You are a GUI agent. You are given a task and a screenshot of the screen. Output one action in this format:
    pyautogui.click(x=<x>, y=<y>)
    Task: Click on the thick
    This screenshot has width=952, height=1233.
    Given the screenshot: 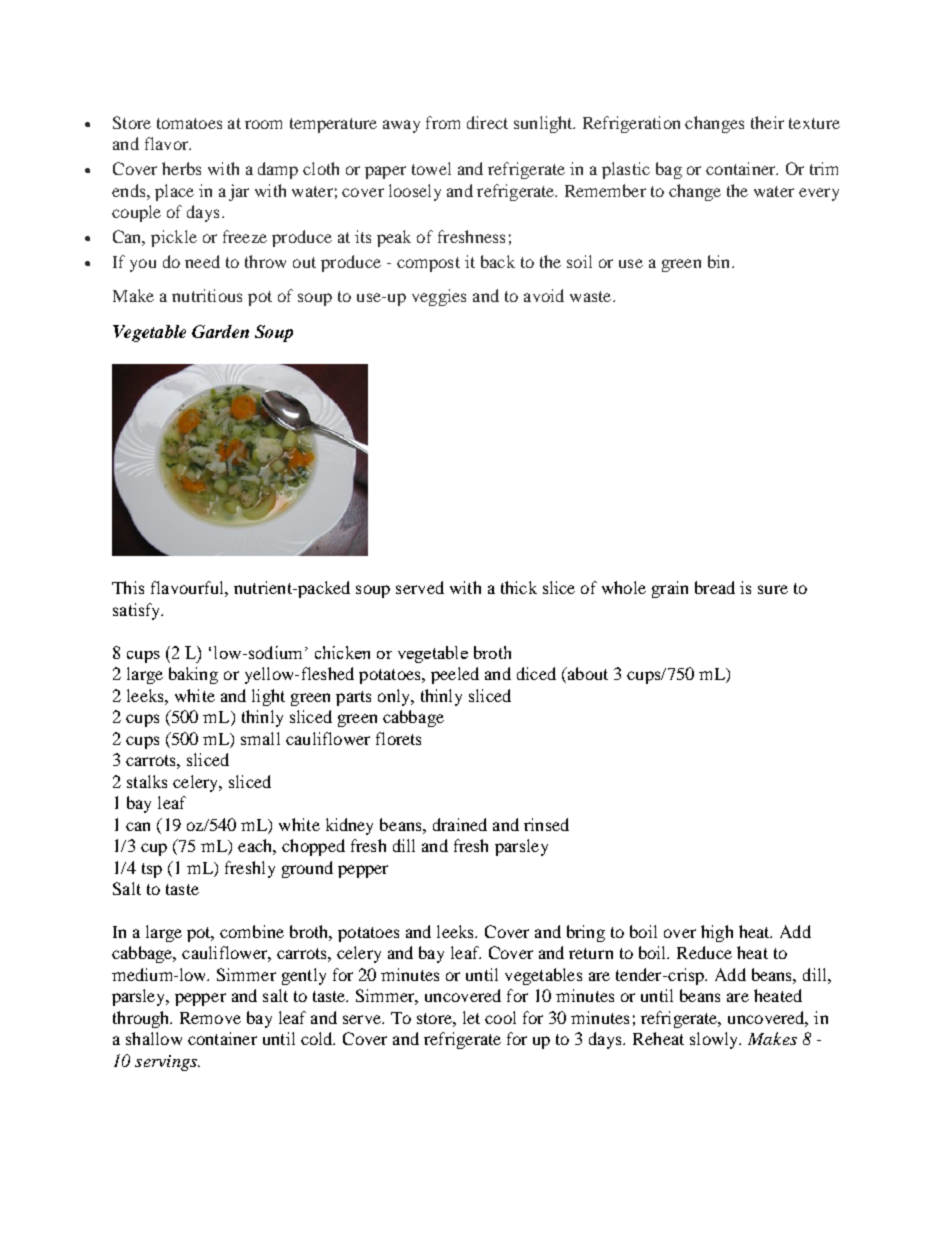 What is the action you would take?
    pyautogui.click(x=519, y=587)
